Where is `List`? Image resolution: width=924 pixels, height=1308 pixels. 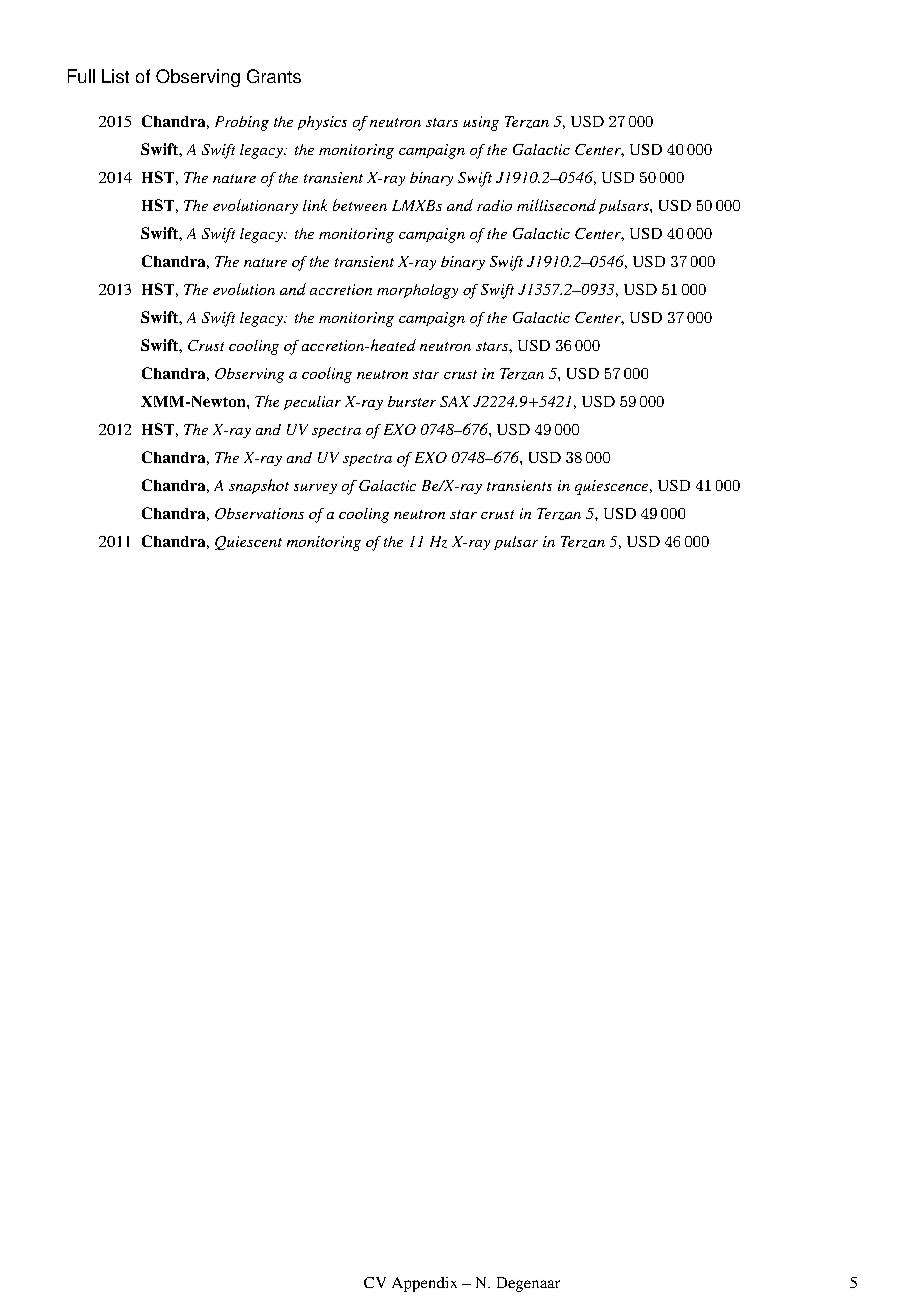 List is located at coordinates (115, 76).
